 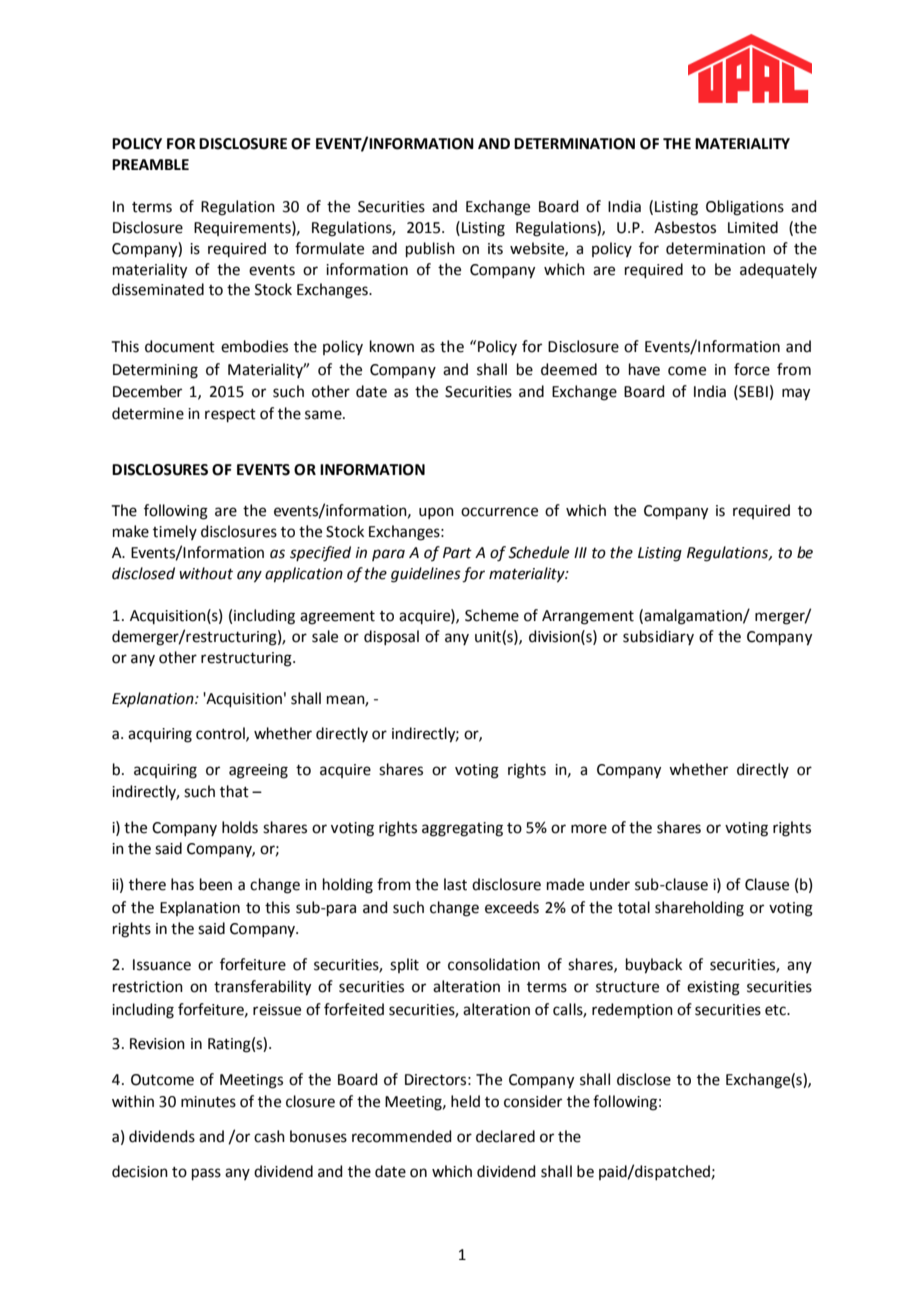 What do you see at coordinates (495, 249) in the document?
I see `its` at bounding box center [495, 249].
